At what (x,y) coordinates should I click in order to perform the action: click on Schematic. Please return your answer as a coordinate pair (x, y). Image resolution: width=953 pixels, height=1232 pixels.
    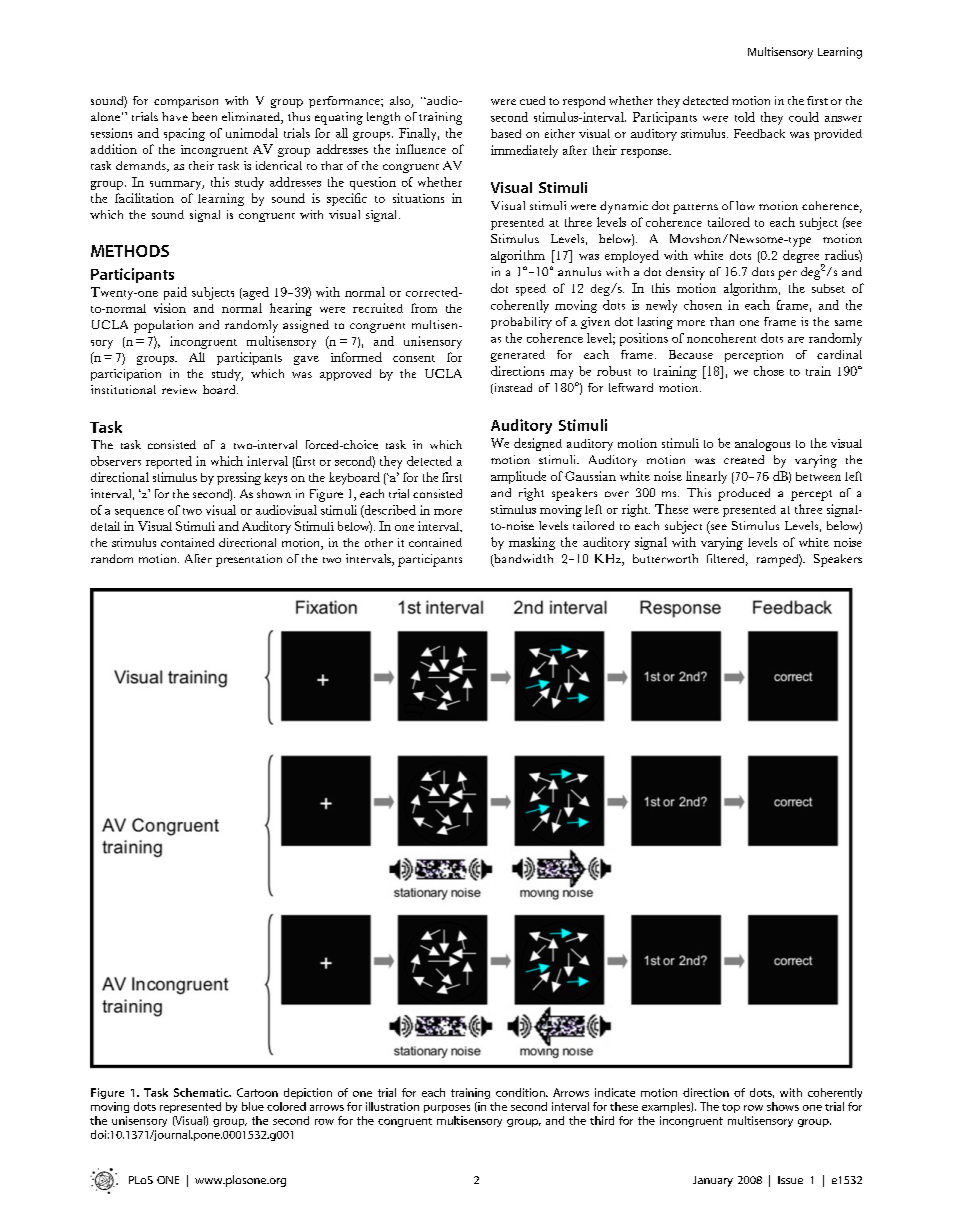
    Looking at the image, I should click on (202, 1092).
